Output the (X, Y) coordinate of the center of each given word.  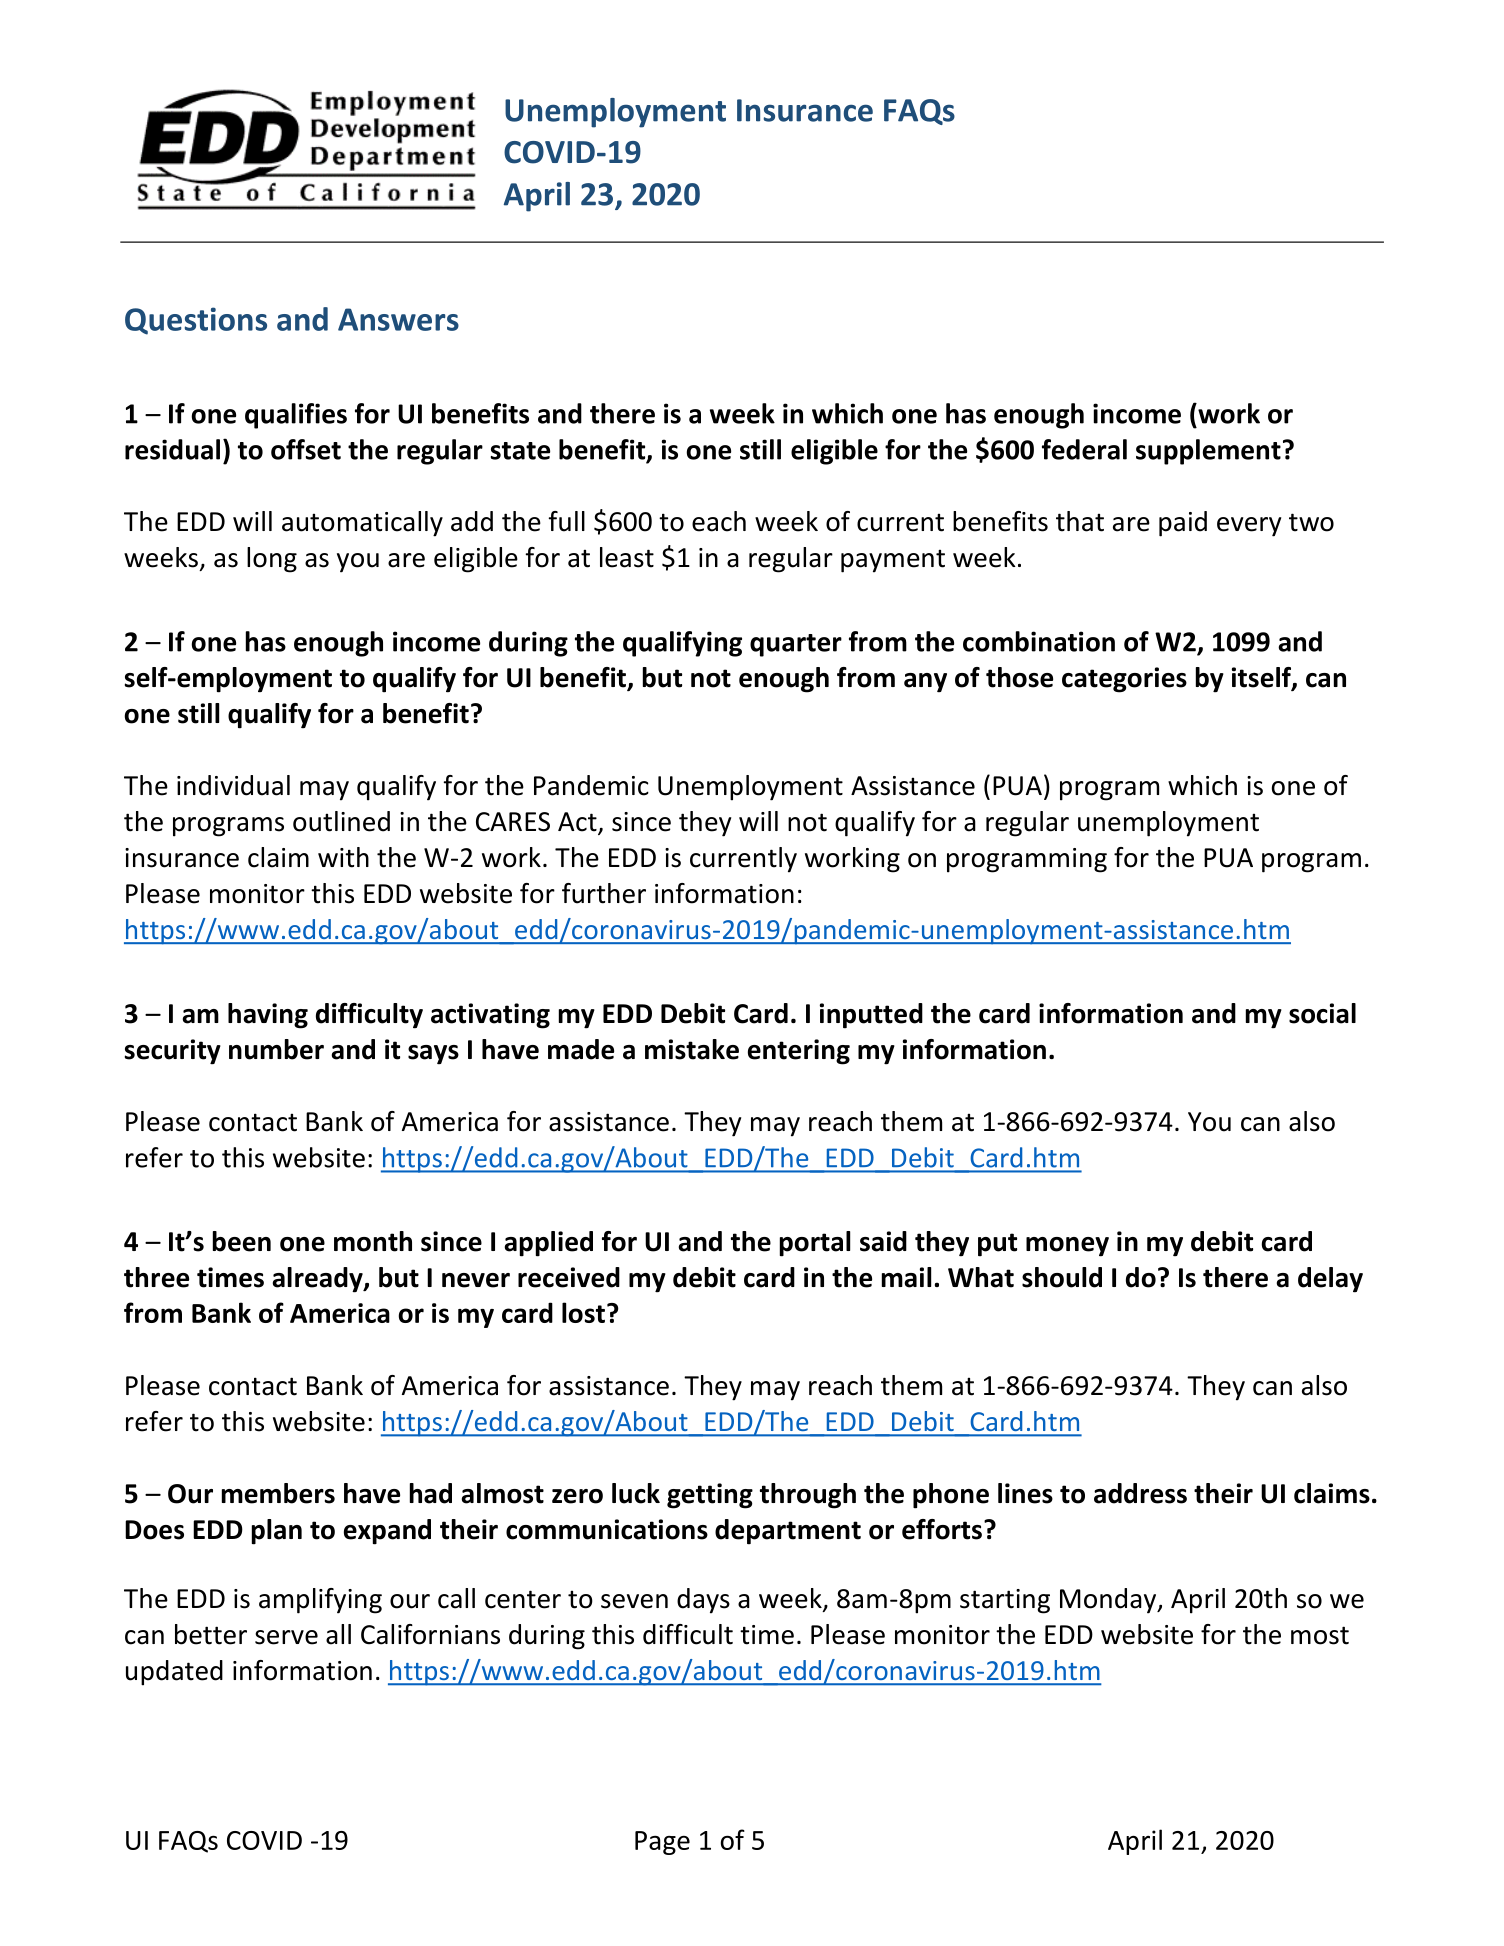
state (520, 451)
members (278, 1493)
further (604, 893)
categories (1124, 680)
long (272, 560)
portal (815, 1244)
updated (174, 1673)
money (1067, 1247)
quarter (796, 645)
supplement (1208, 452)
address (1140, 1493)
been (242, 1241)
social (1322, 1013)
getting (710, 1496)
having (268, 1016)
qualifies (296, 416)
